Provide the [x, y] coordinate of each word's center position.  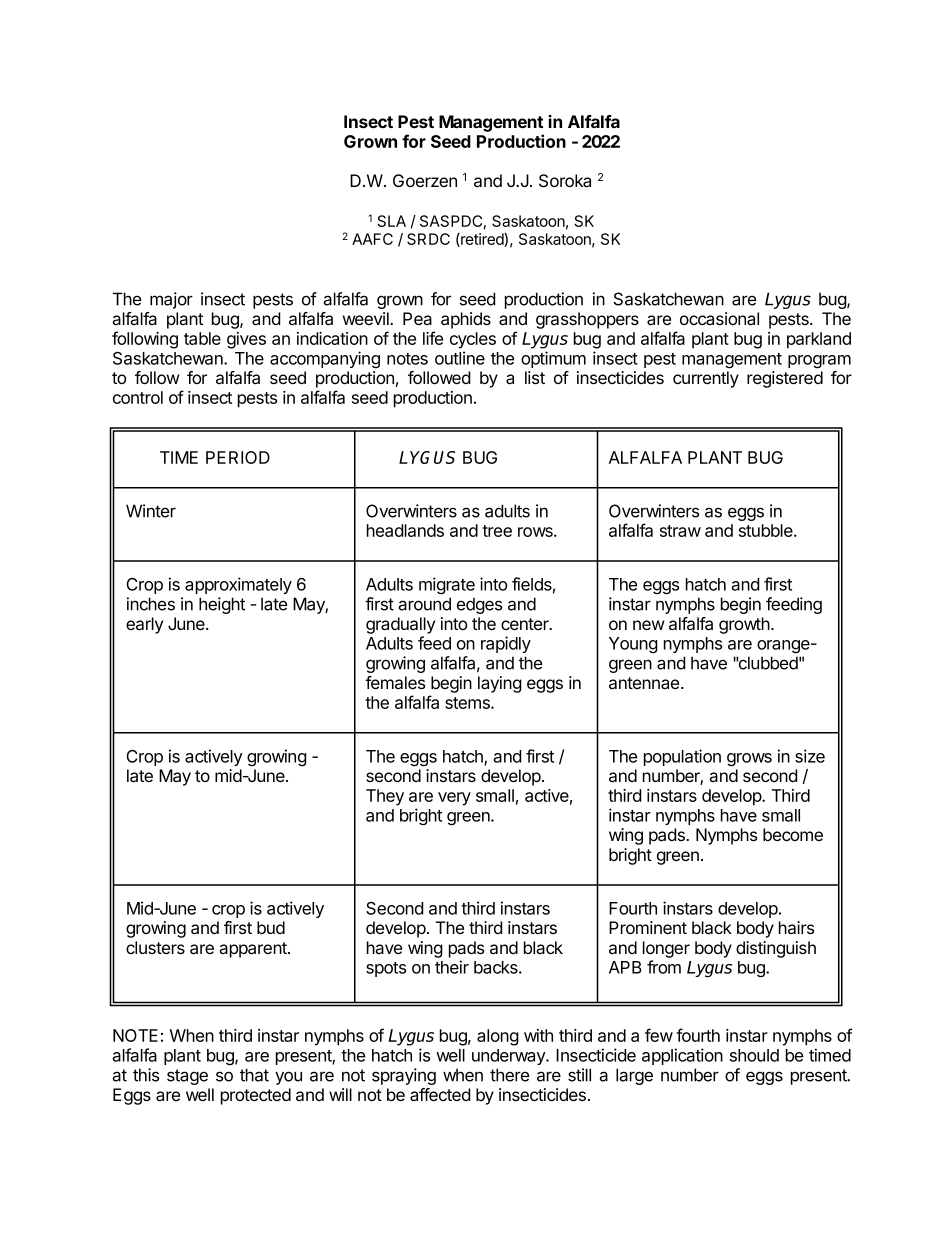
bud [271, 927]
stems [468, 703]
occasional [719, 319]
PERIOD [238, 457]
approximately [238, 585]
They [385, 797]
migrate [447, 585]
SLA [391, 221]
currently [706, 379]
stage [187, 1077]
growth [744, 625]
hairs [796, 928]
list [535, 377]
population [682, 757]
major [171, 300]
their [452, 967]
